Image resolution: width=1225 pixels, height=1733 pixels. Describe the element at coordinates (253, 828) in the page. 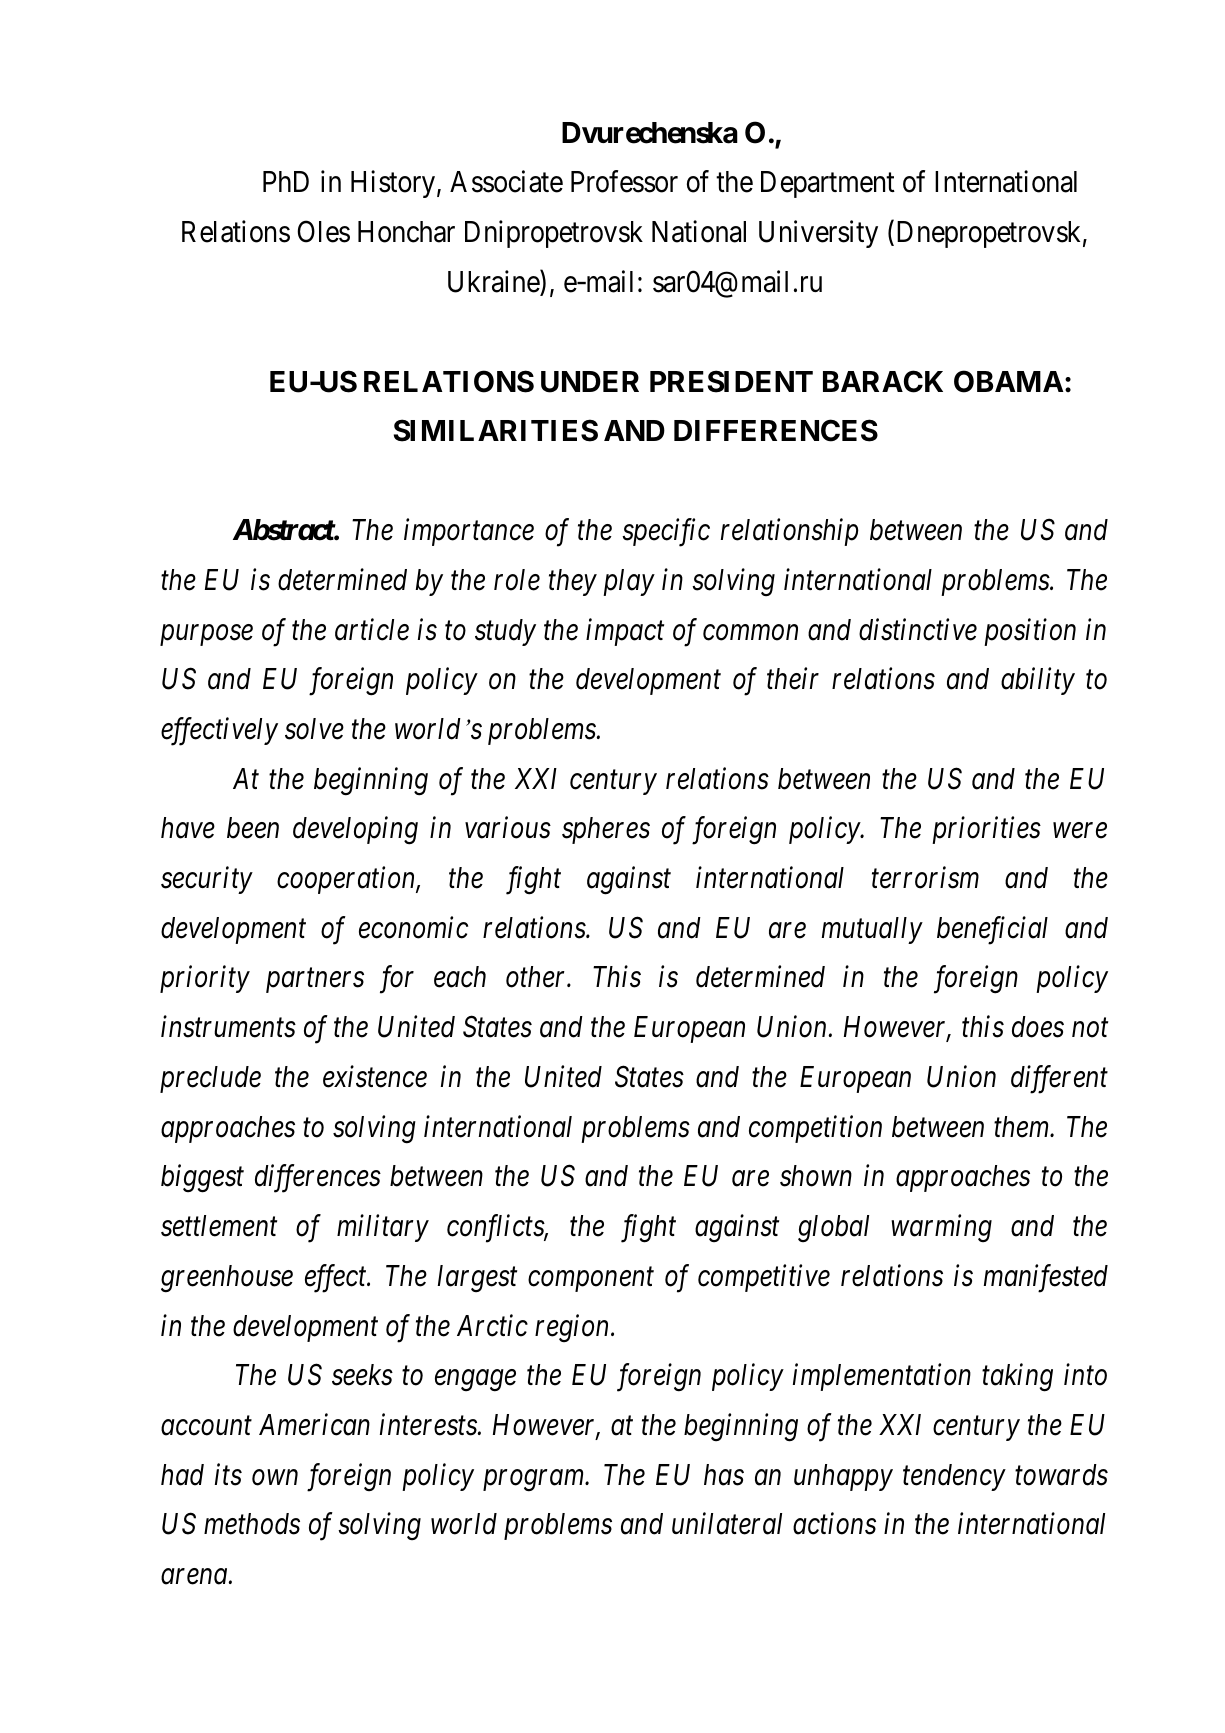

I see `been` at that location.
